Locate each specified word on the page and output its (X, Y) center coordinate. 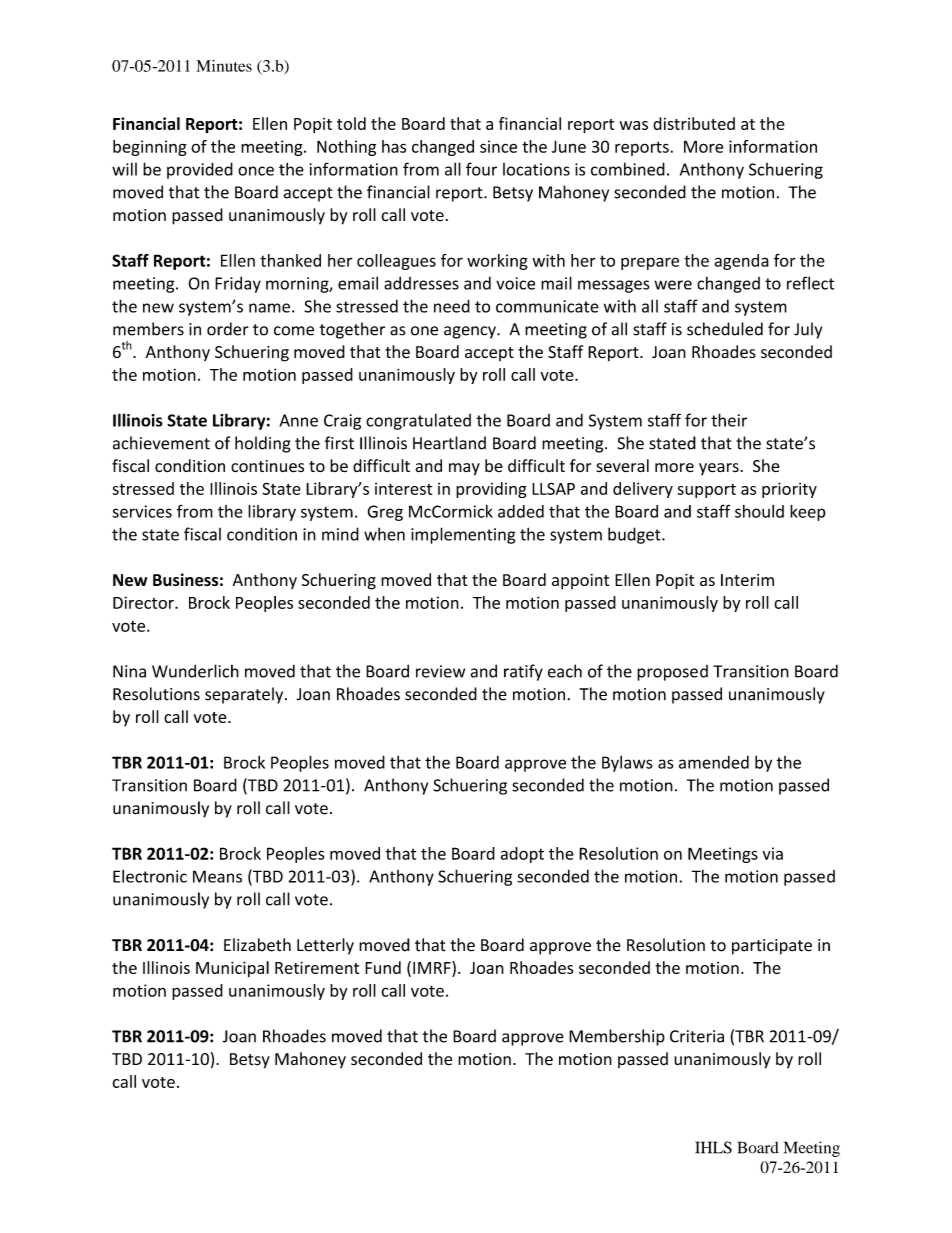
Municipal (232, 969)
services (142, 511)
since (498, 146)
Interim (747, 580)
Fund (383, 967)
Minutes (224, 66)
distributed (694, 123)
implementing (463, 535)
